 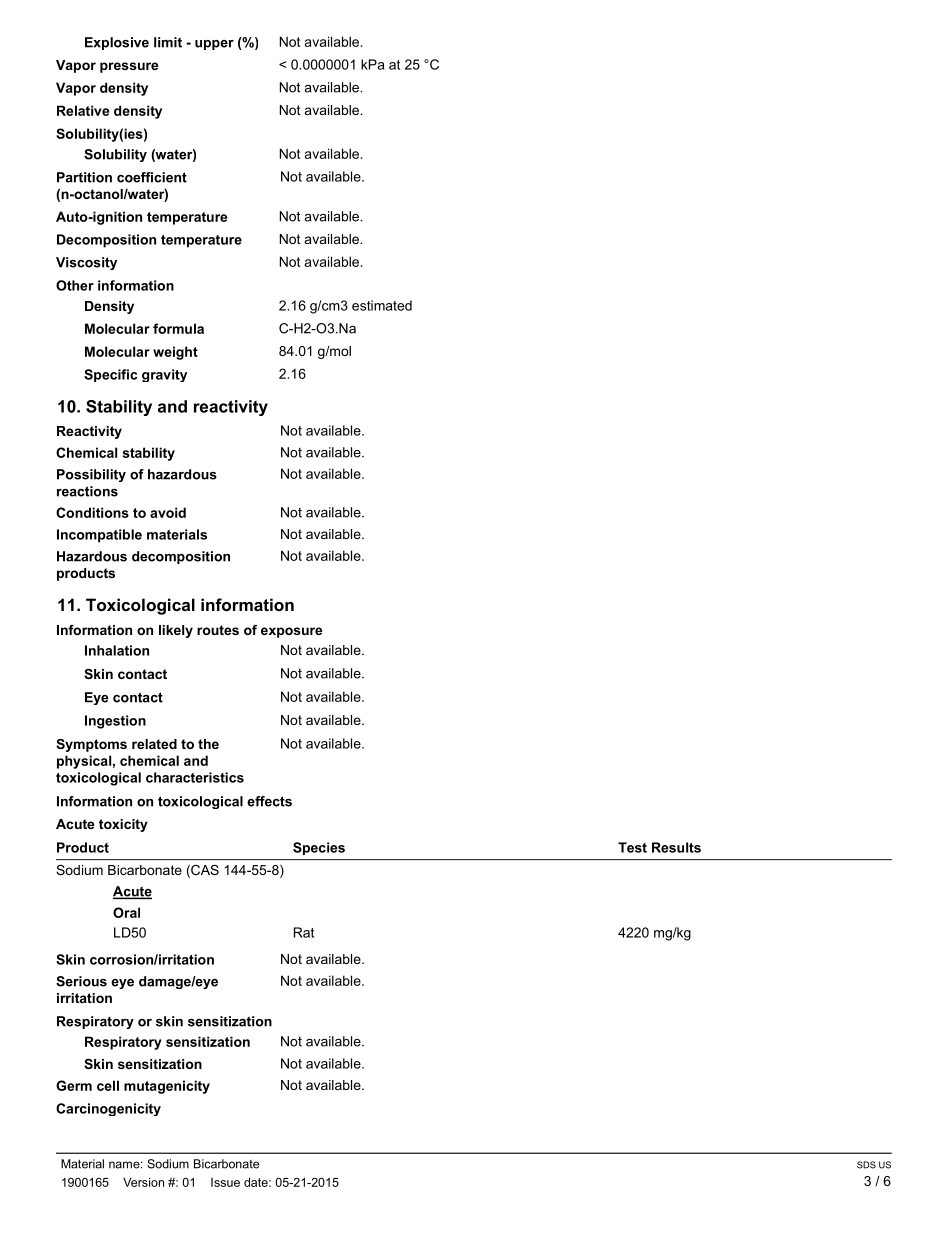 What do you see at coordinates (291, 632) in the screenshot?
I see `exposure` at bounding box center [291, 632].
